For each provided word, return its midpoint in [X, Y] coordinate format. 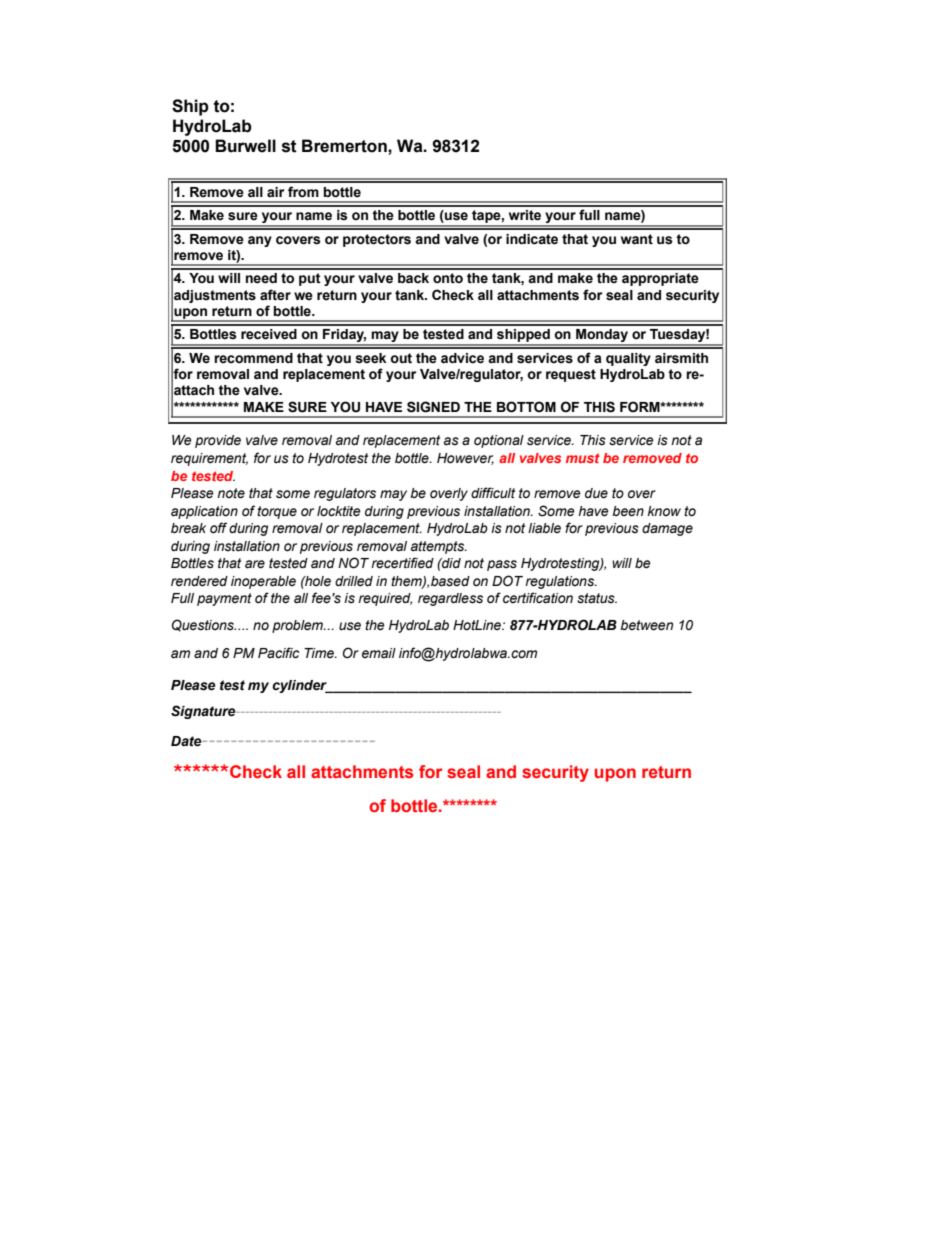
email [379, 653]
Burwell [245, 146]
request [571, 375]
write [525, 215]
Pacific [278, 653]
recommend [253, 358]
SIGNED [433, 407]
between [646, 625]
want [637, 239]
